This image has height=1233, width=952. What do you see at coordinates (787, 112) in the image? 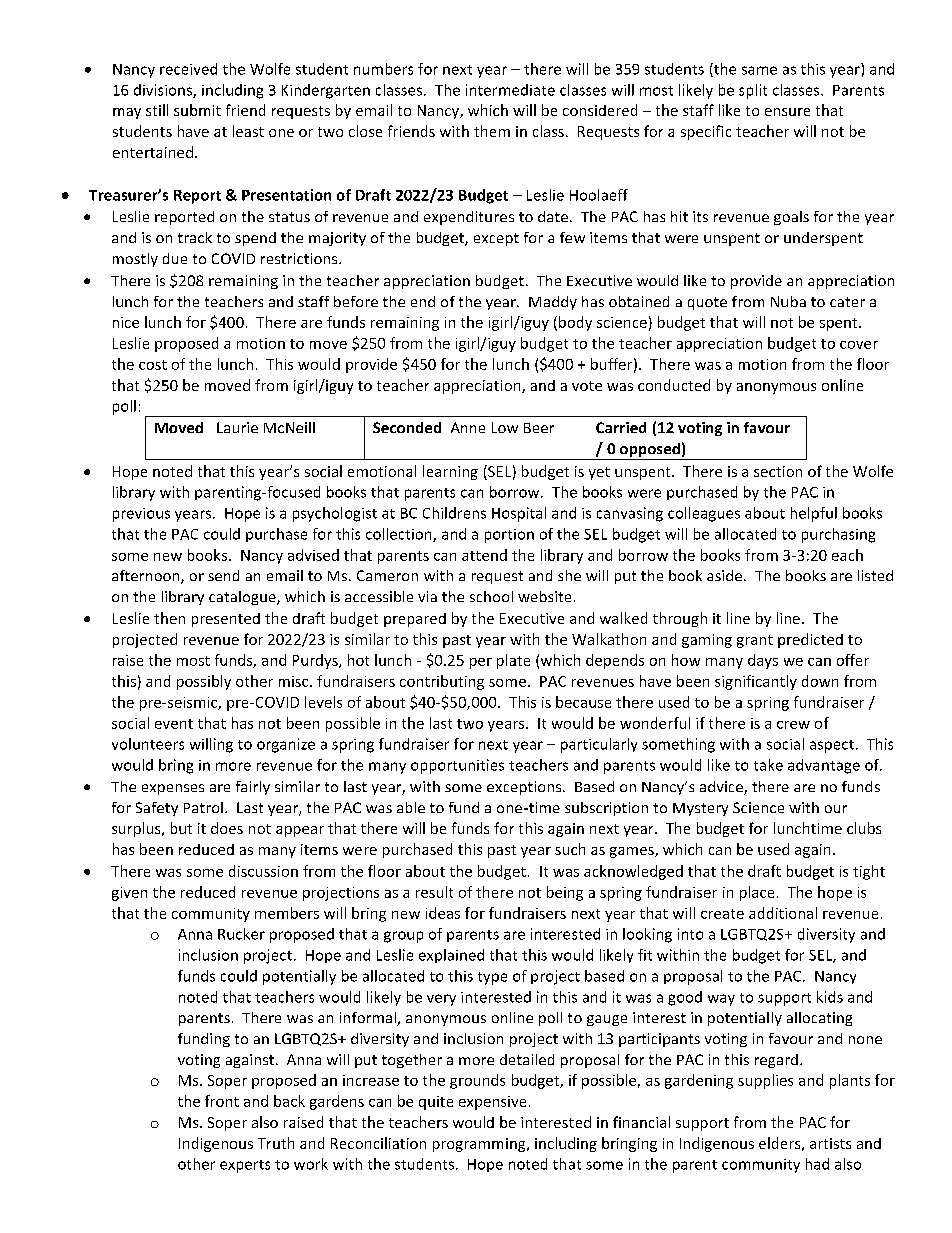
I see `ensure` at bounding box center [787, 112].
